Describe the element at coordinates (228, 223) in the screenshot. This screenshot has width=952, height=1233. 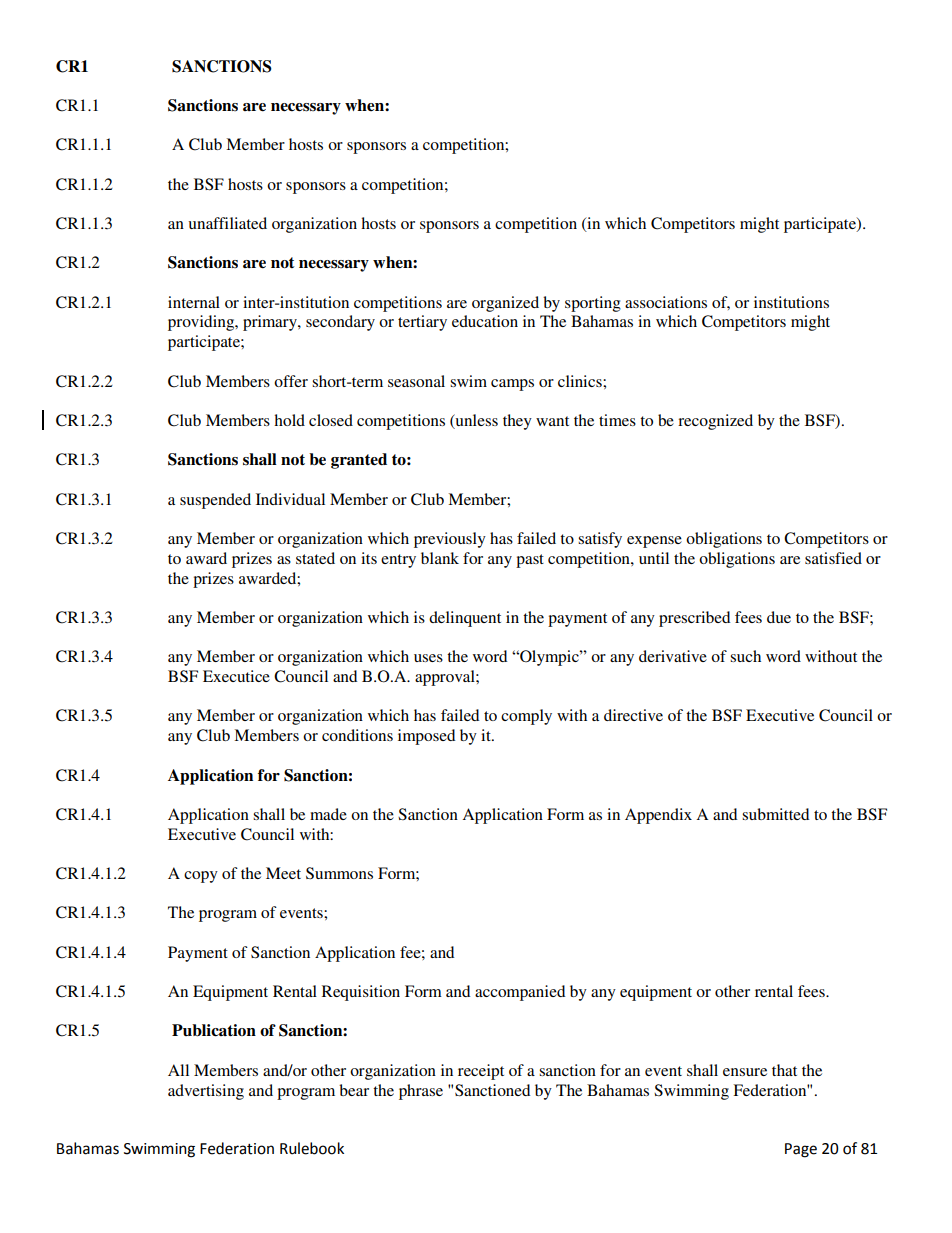
I see `unaffiliated` at that location.
